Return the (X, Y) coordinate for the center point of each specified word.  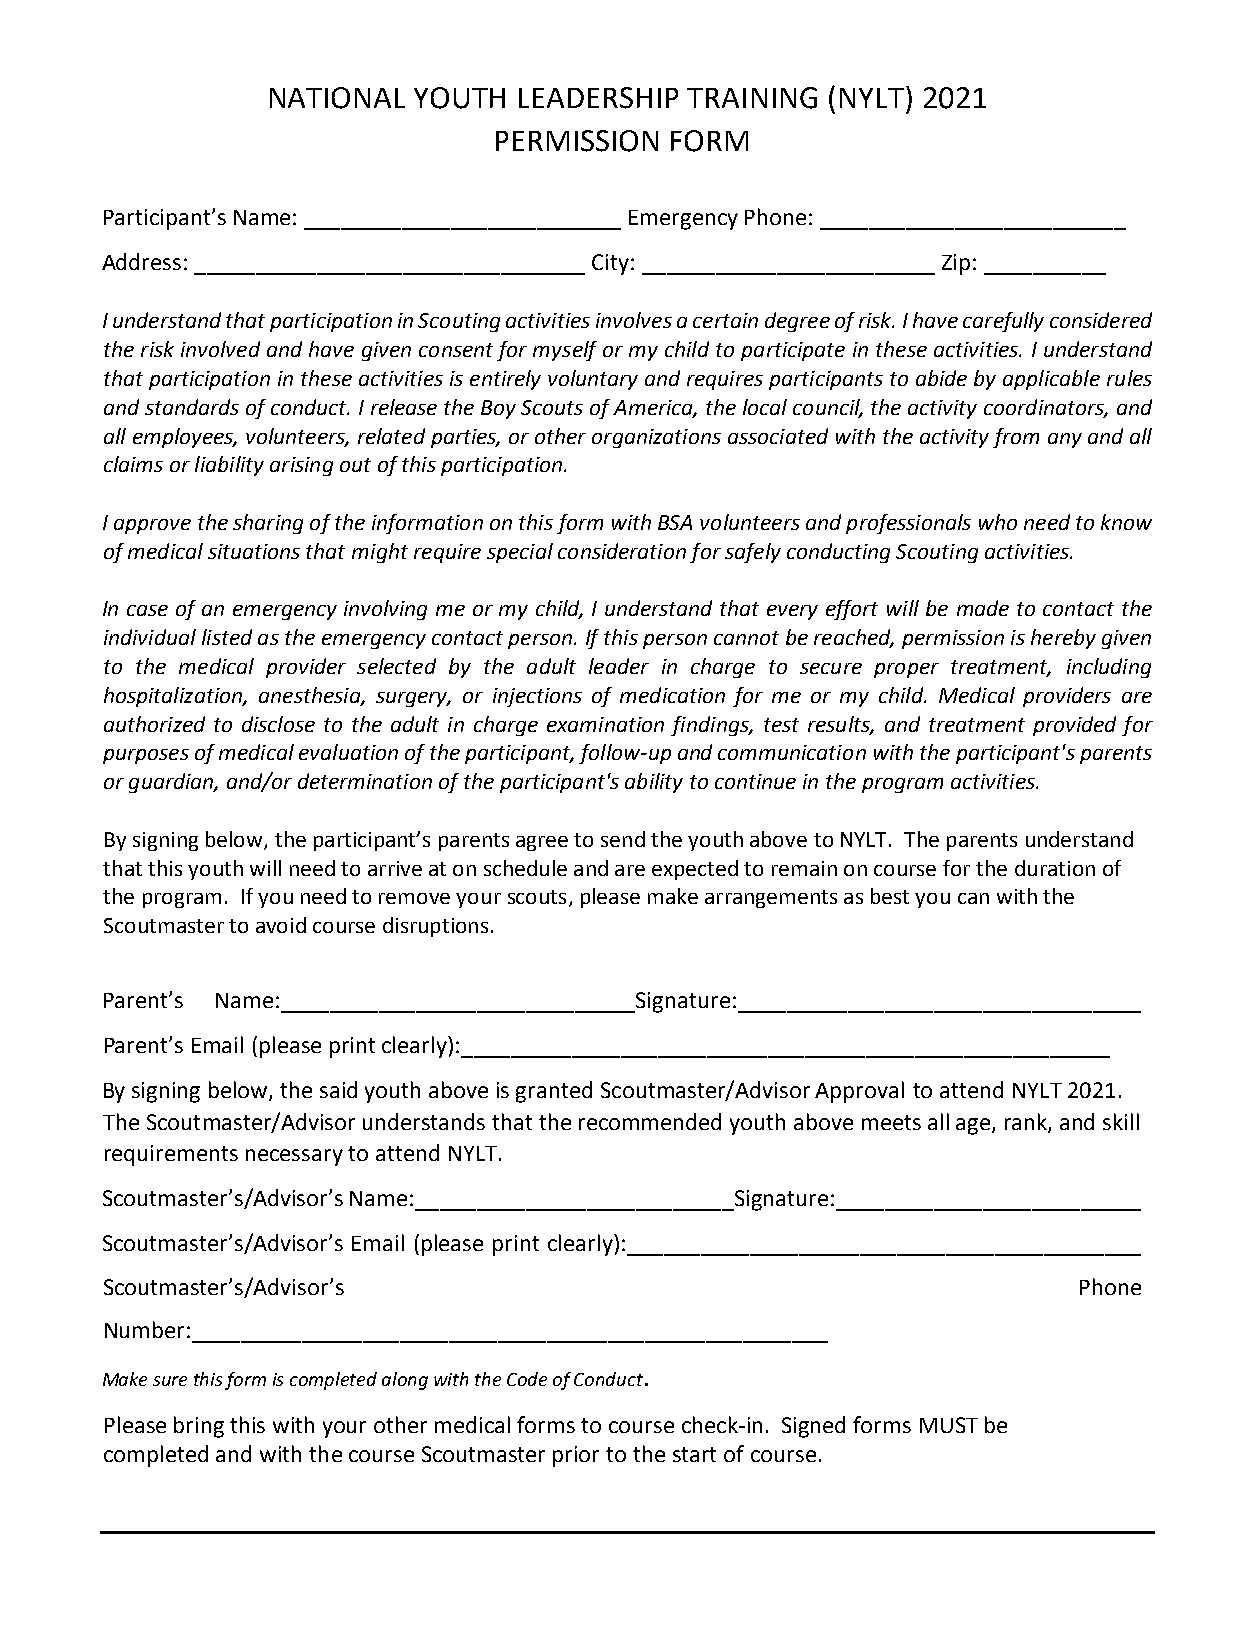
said (338, 1089)
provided (1074, 726)
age (974, 1126)
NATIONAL (337, 98)
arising (301, 466)
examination (605, 724)
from (1016, 438)
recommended (650, 1121)
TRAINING (752, 98)
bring (199, 1427)
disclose (278, 724)
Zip (956, 264)
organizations (656, 438)
